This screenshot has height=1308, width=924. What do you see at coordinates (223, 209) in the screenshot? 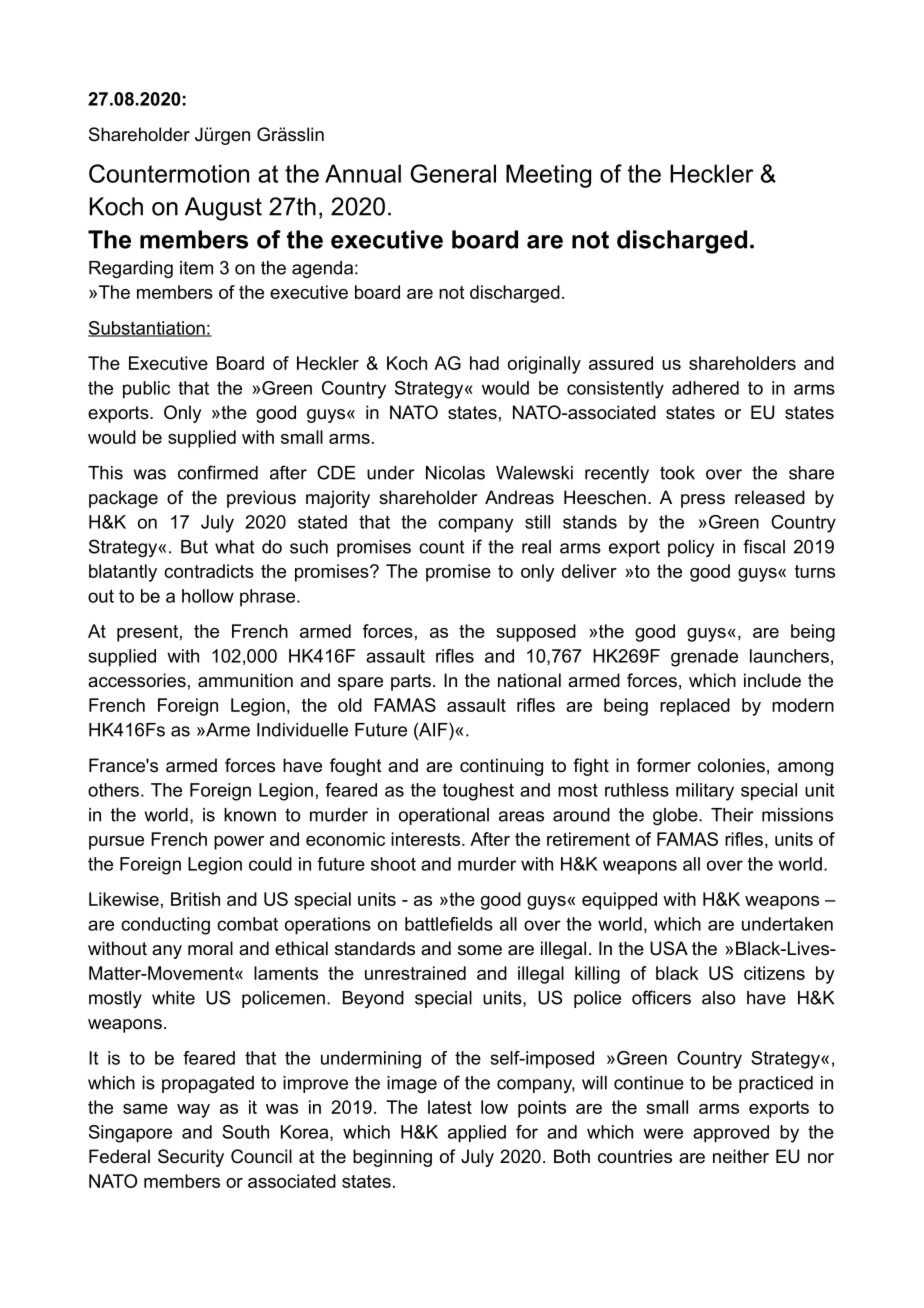
I see `August` at bounding box center [223, 209].
